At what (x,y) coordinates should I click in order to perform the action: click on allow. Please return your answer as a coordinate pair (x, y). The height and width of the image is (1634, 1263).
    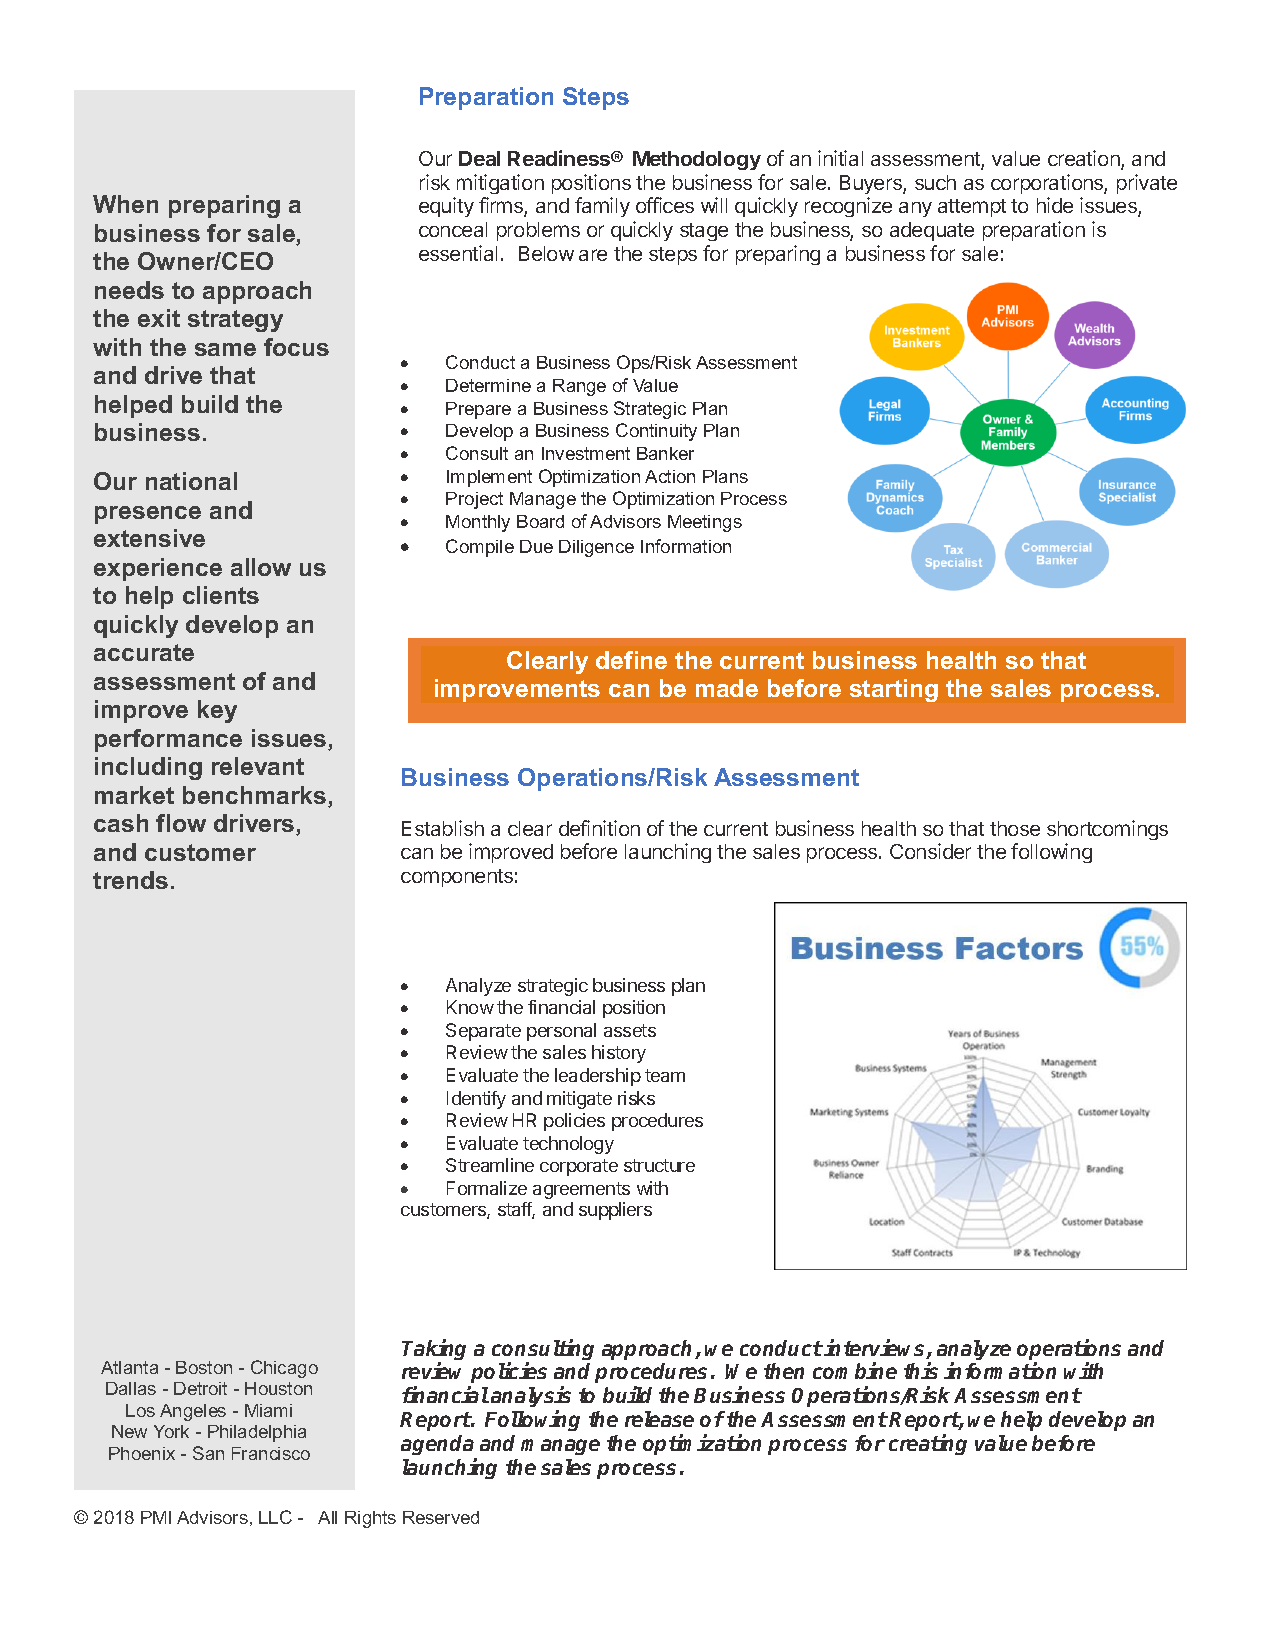
    Looking at the image, I should click on (261, 567).
